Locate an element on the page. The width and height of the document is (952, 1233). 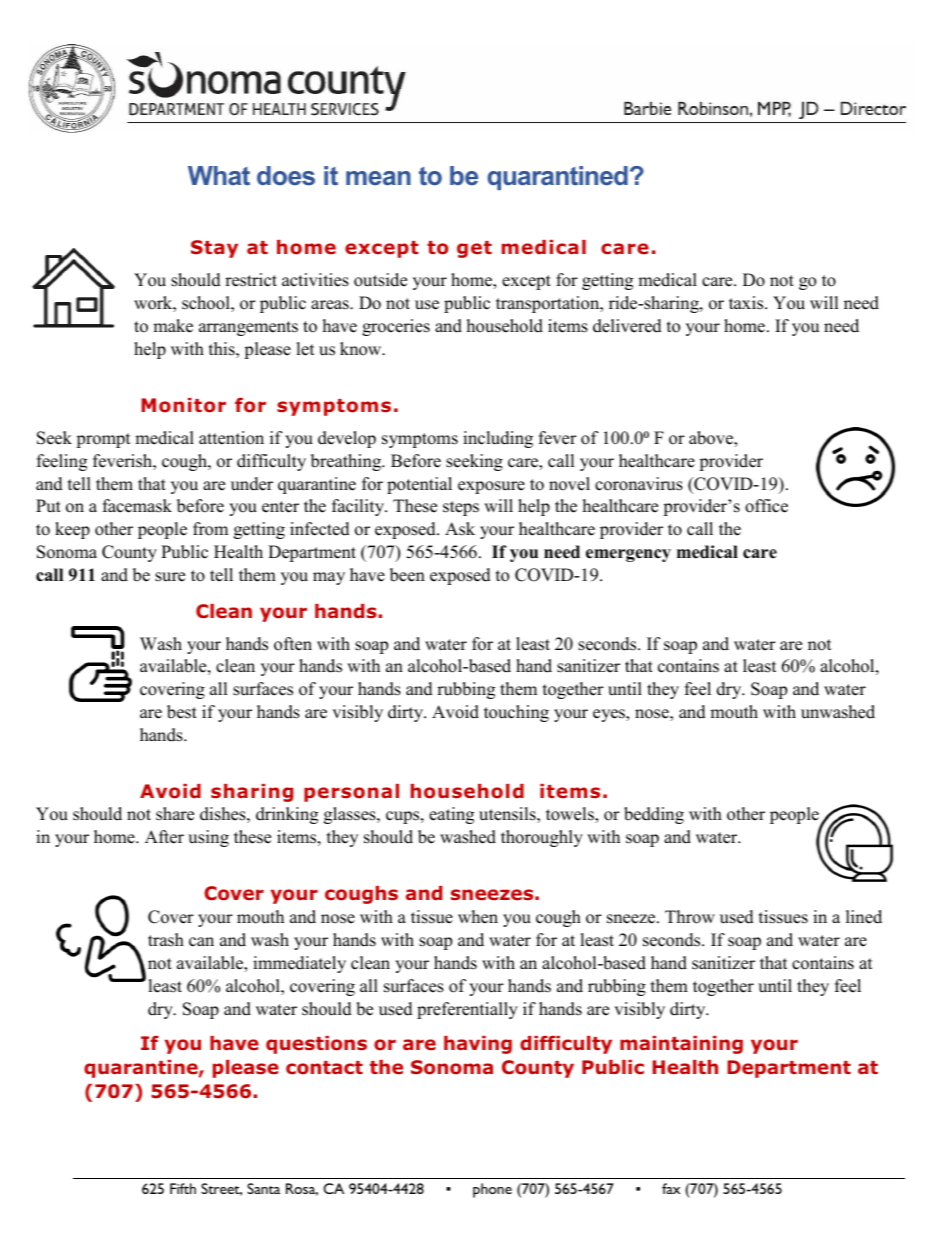
mean is located at coordinates (378, 178).
